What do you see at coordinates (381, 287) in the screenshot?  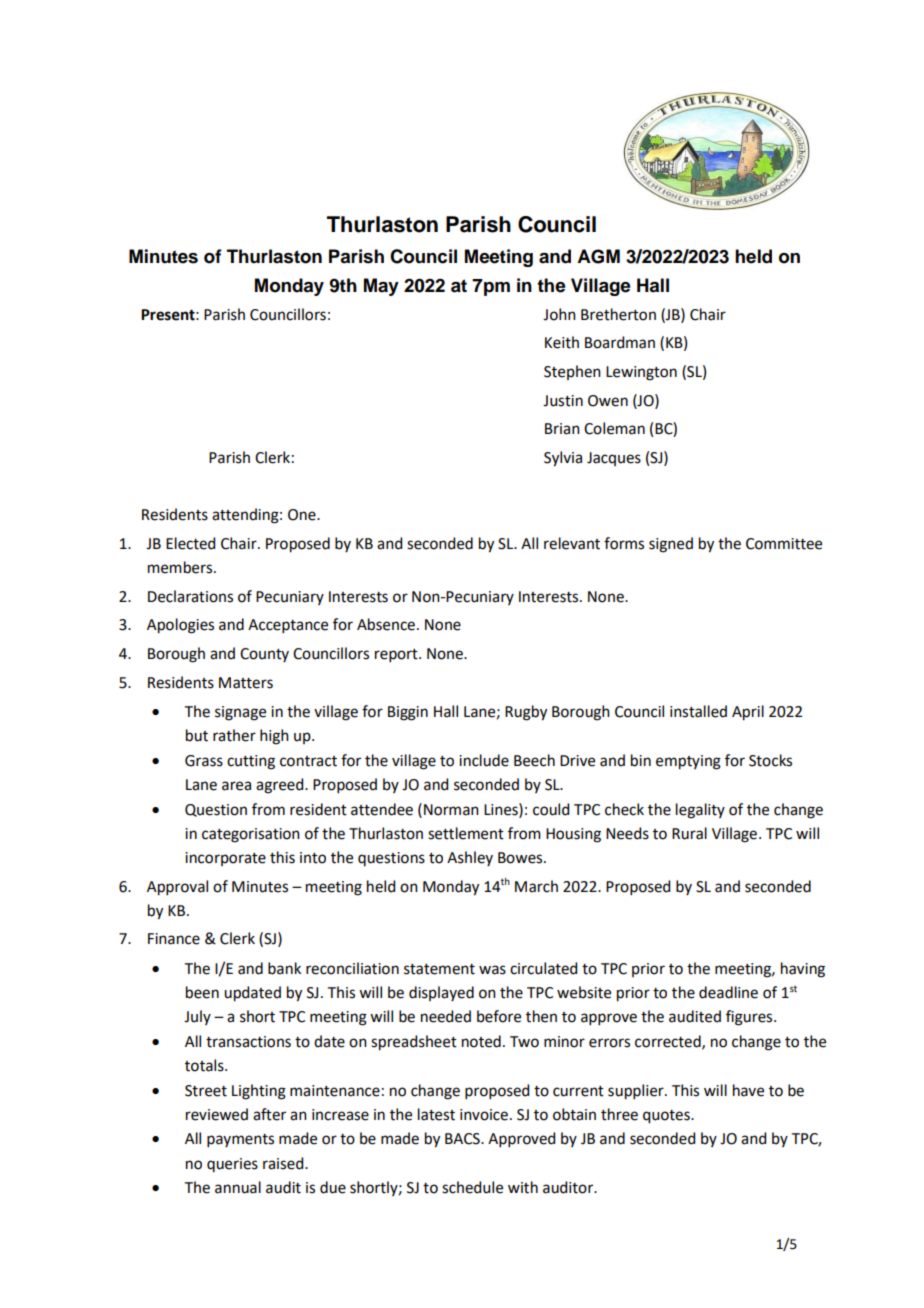 I see `May` at bounding box center [381, 287].
